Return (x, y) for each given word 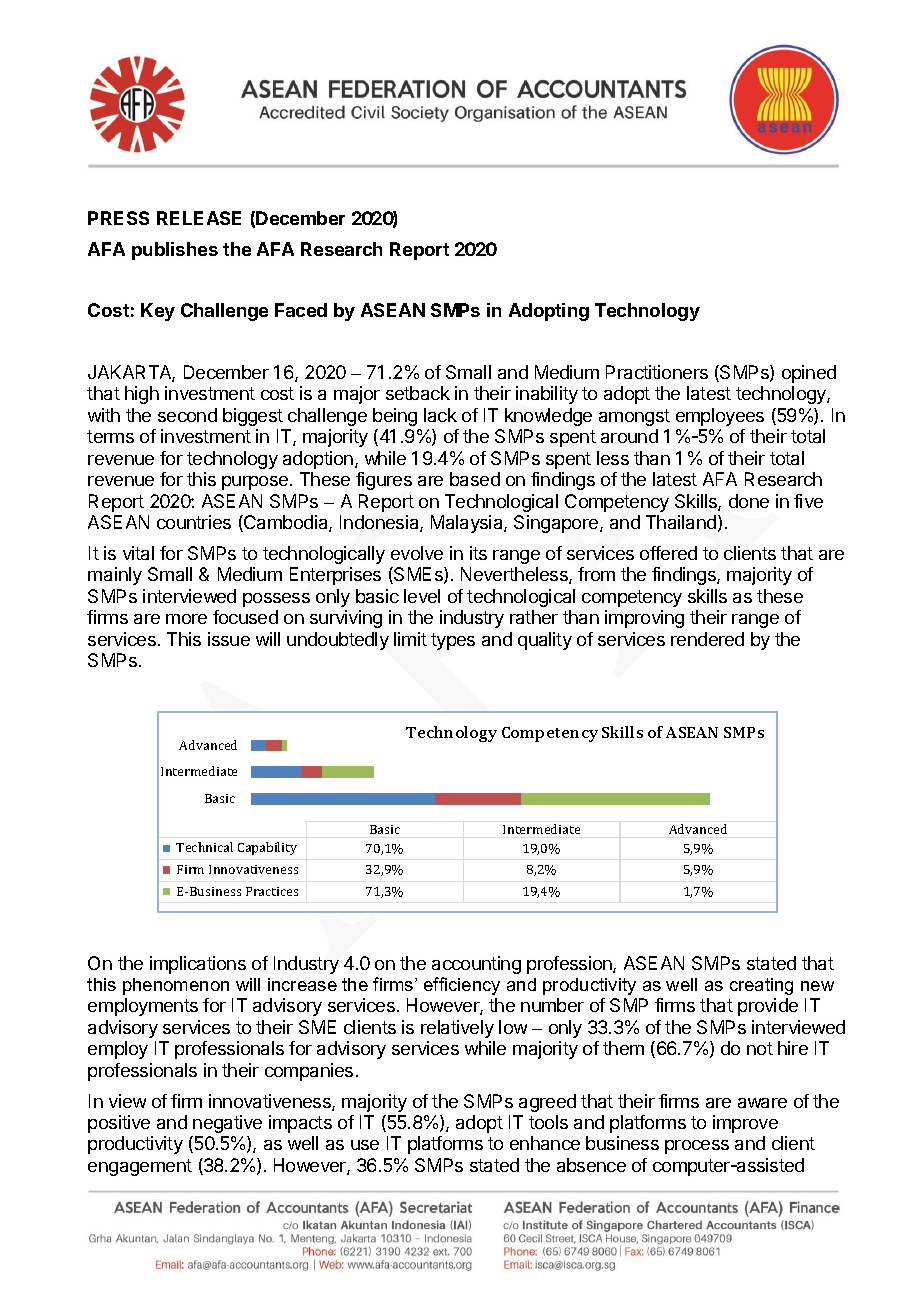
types (453, 641)
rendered (707, 639)
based (475, 479)
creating (761, 986)
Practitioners (657, 372)
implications (198, 965)
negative (227, 1124)
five (808, 501)
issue (229, 639)
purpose (256, 483)
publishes (175, 251)
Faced (301, 310)
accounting (476, 965)
